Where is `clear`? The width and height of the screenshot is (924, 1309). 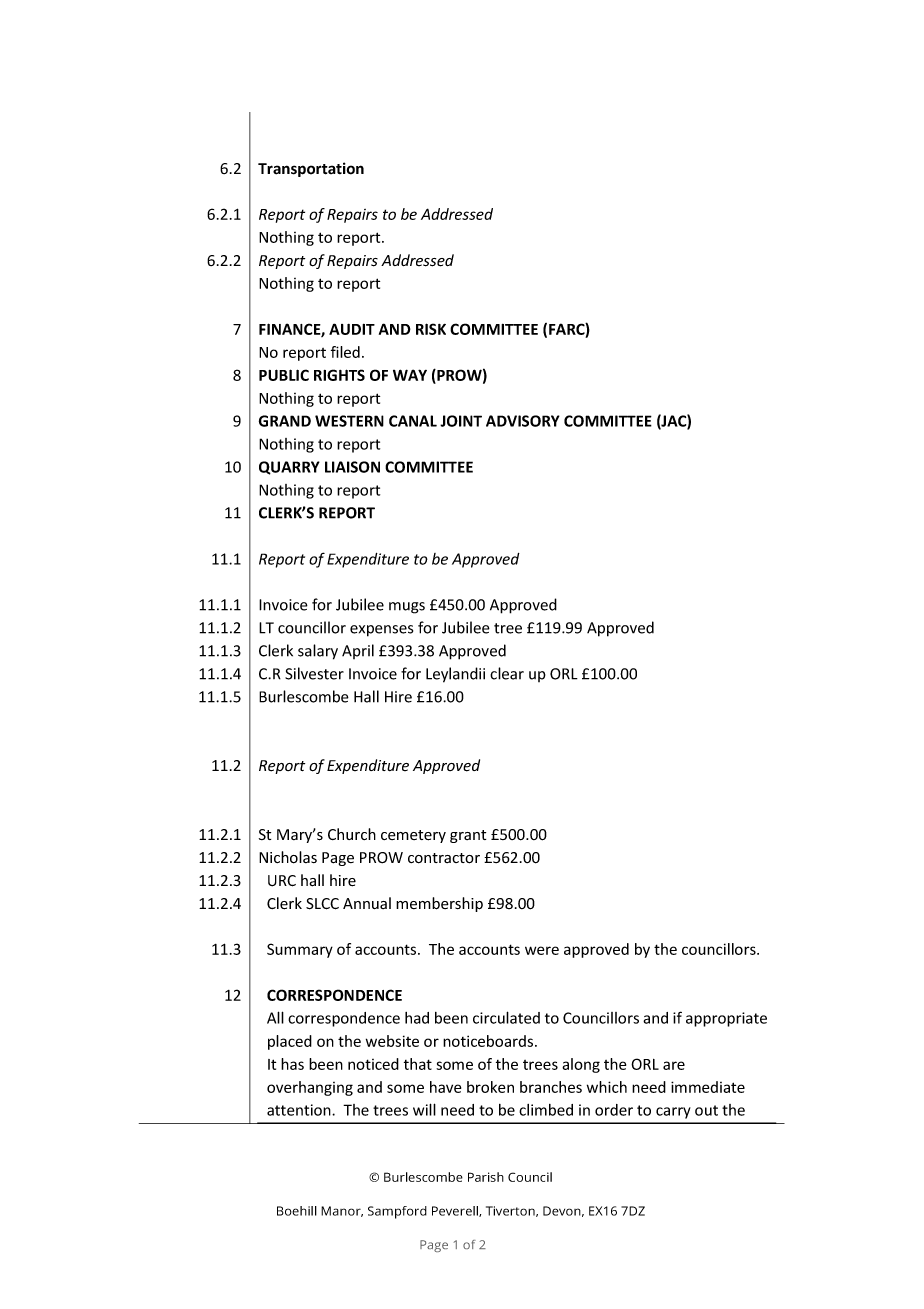
clear is located at coordinates (507, 673).
